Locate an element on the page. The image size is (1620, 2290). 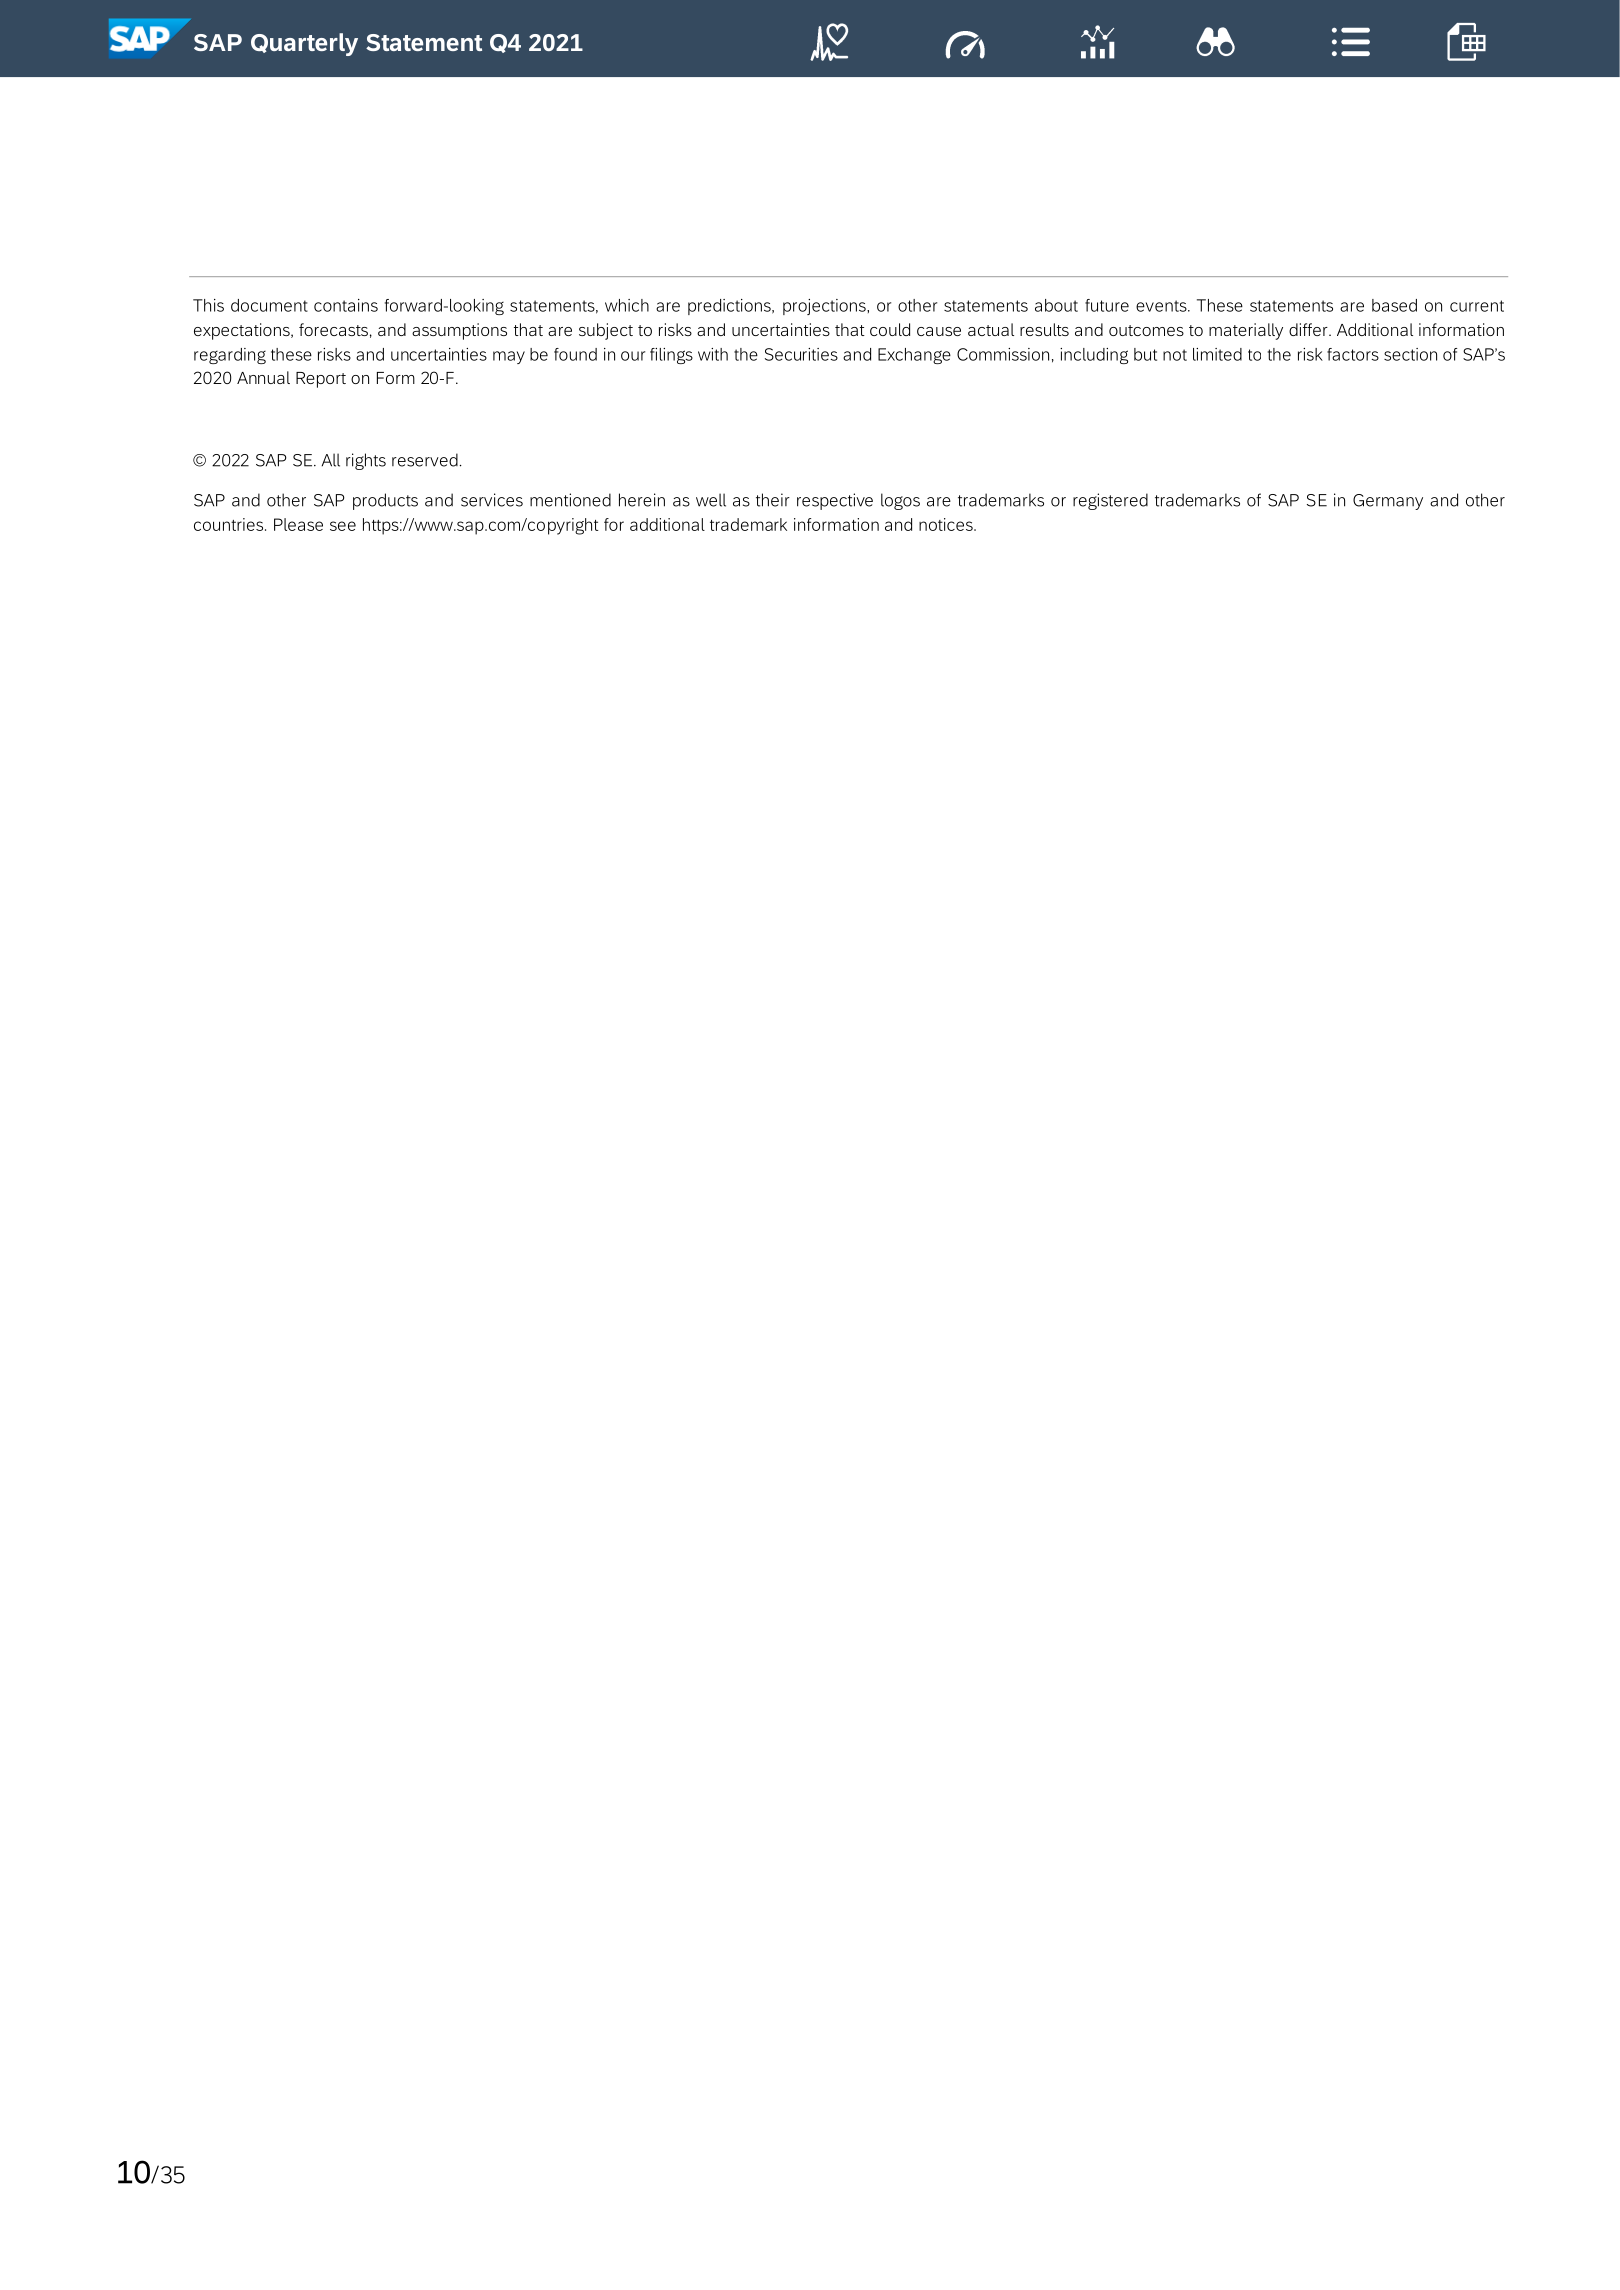
projections is located at coordinates (825, 307).
